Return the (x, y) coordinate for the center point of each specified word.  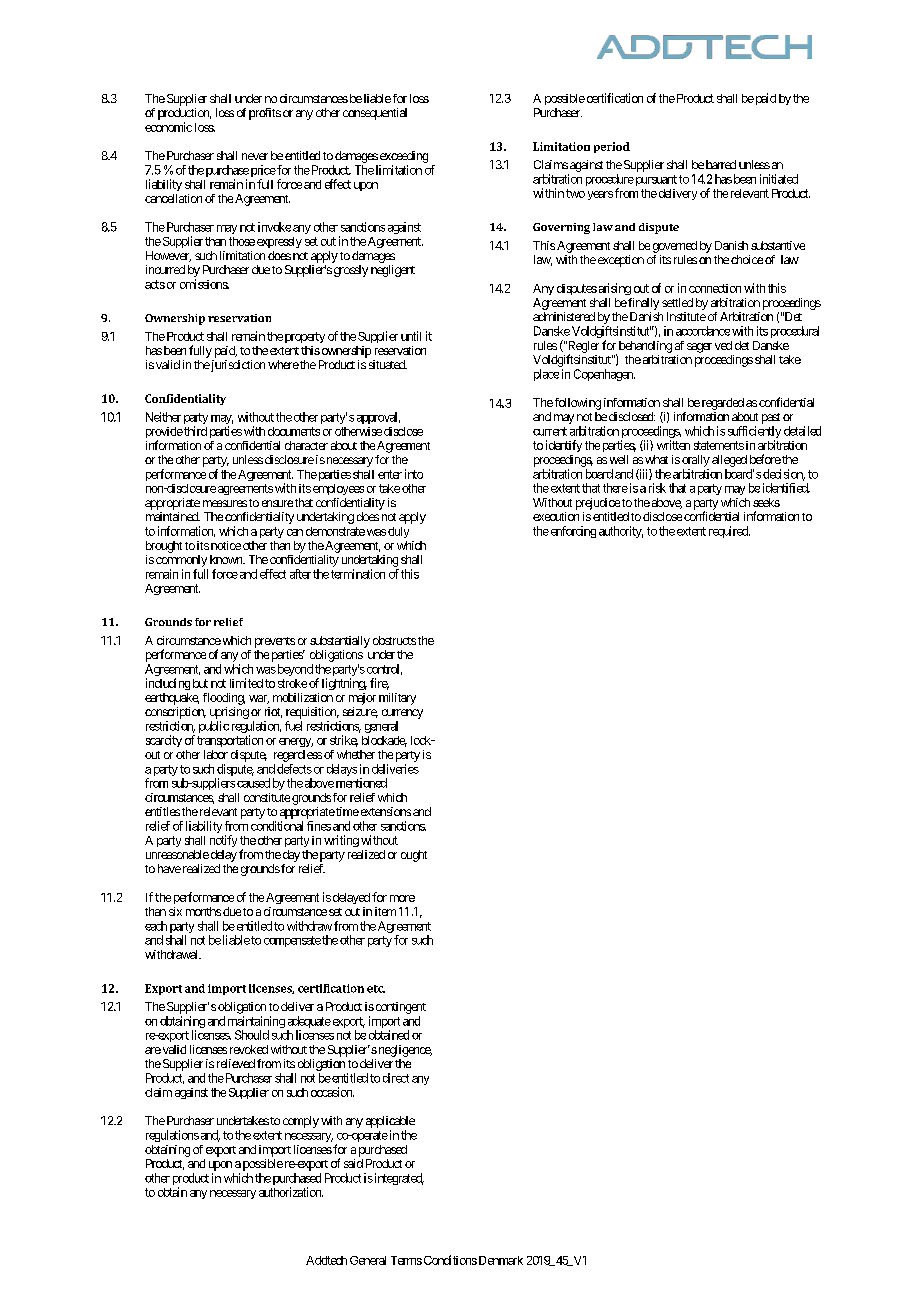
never (255, 156)
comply (301, 1122)
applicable (390, 1122)
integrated (398, 1179)
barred (721, 164)
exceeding (404, 157)
